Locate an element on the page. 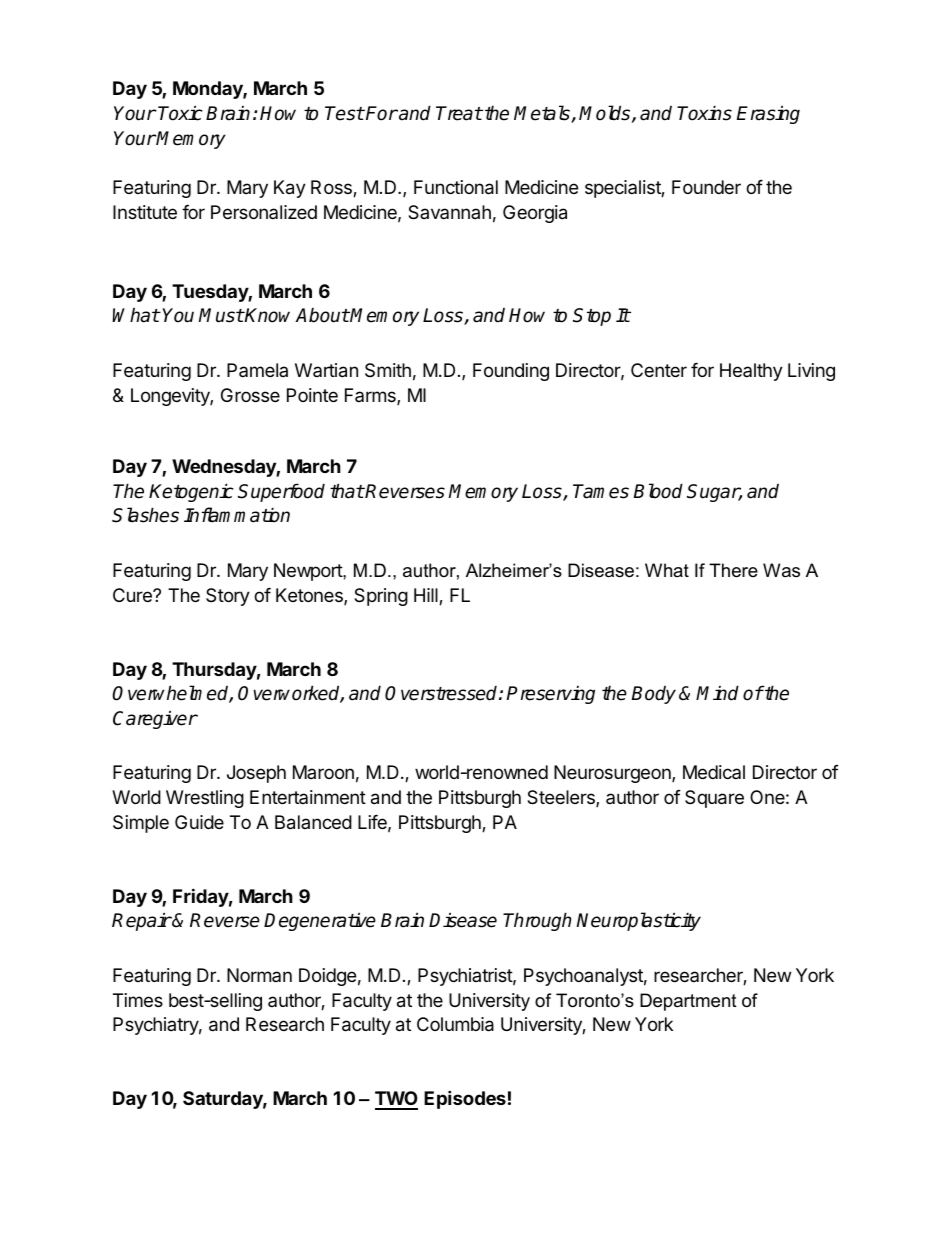  Functional is located at coordinates (456, 187).
